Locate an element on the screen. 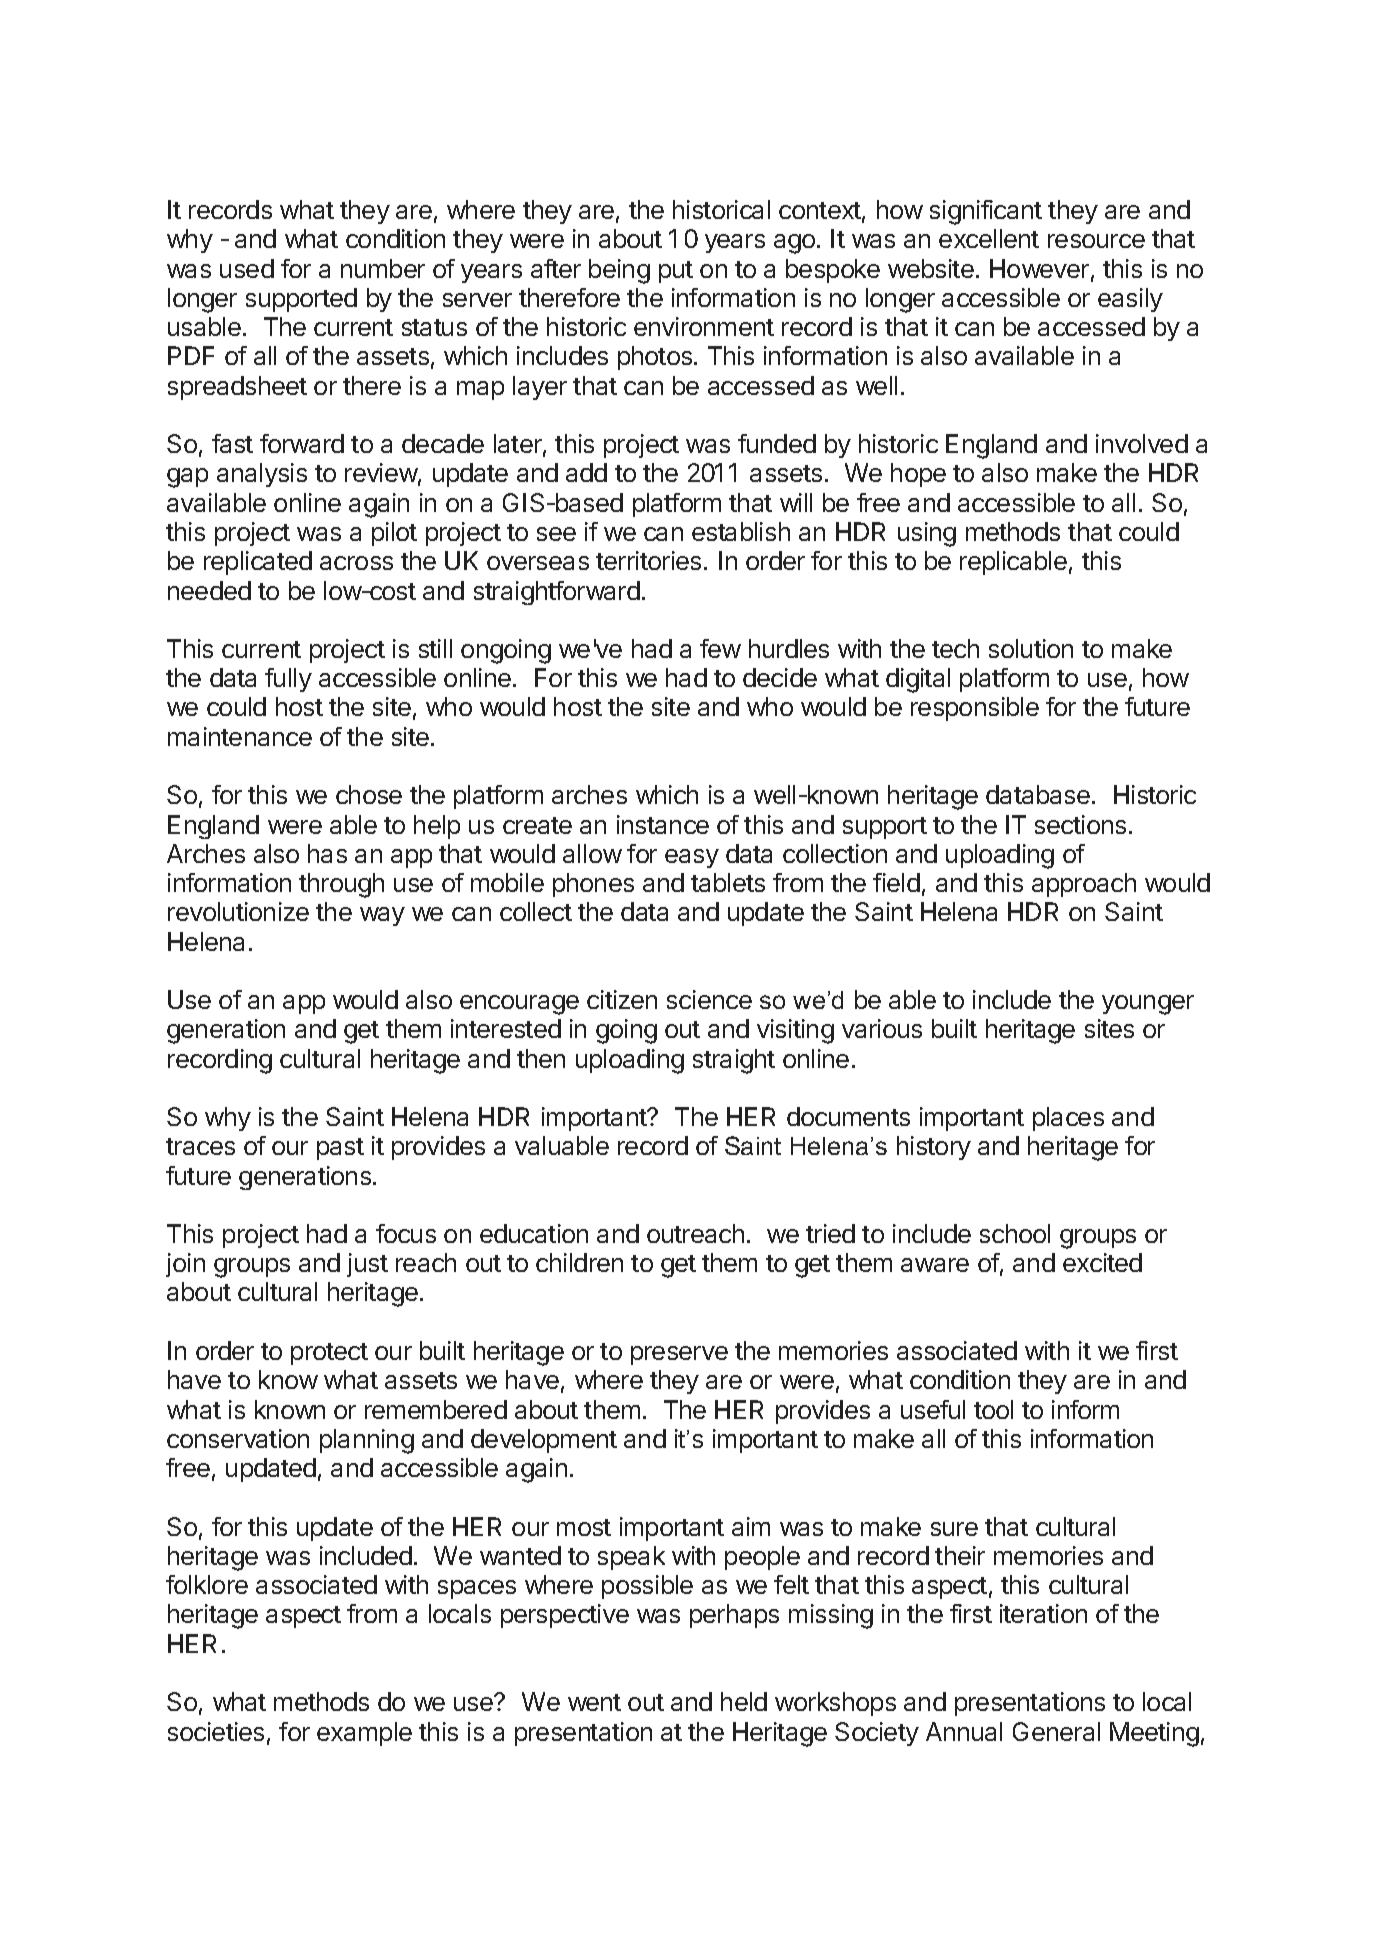 This screenshot has height=1947, width=1377. science is located at coordinates (709, 999).
